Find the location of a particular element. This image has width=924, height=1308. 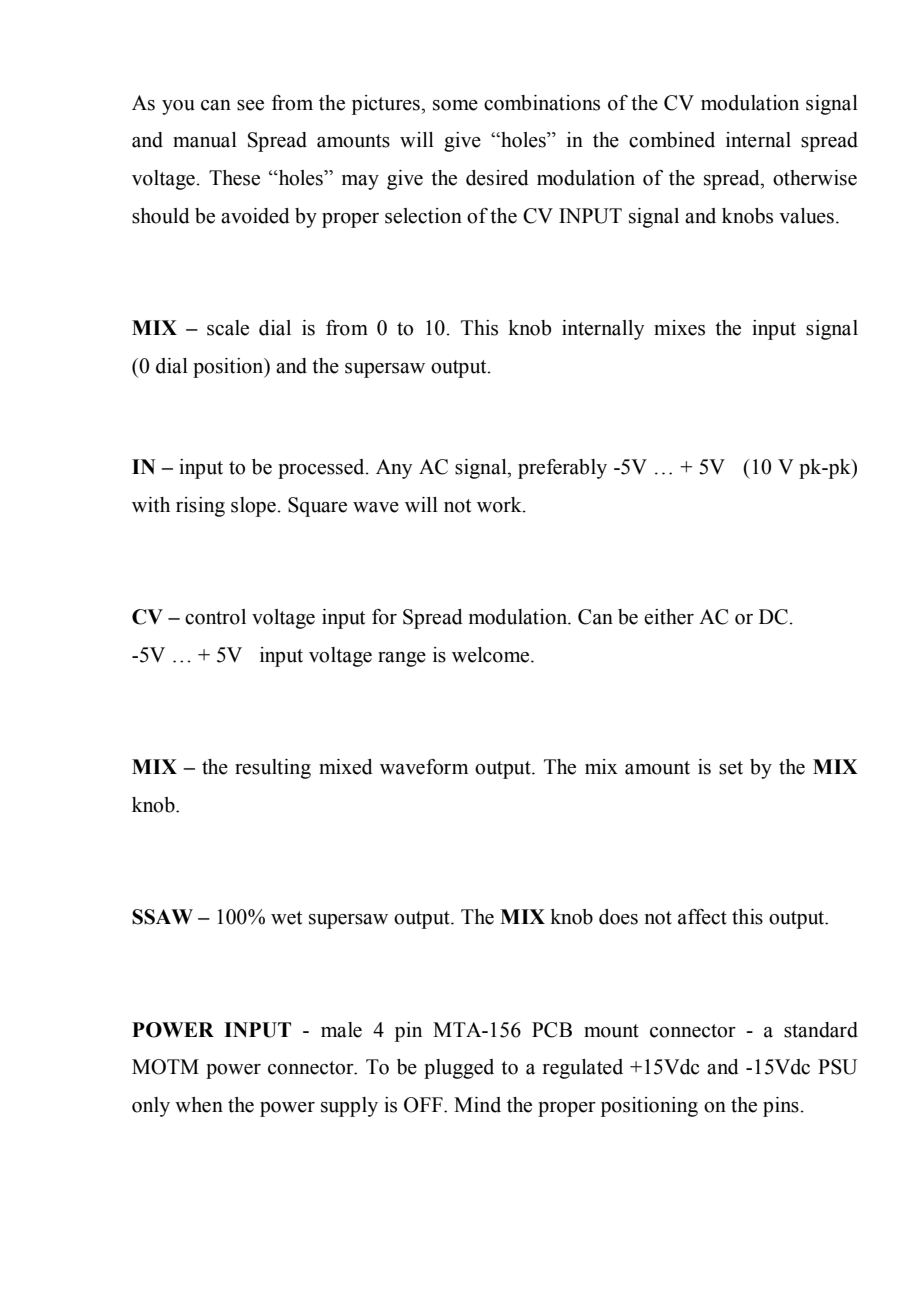

combined is located at coordinates (672, 140).
